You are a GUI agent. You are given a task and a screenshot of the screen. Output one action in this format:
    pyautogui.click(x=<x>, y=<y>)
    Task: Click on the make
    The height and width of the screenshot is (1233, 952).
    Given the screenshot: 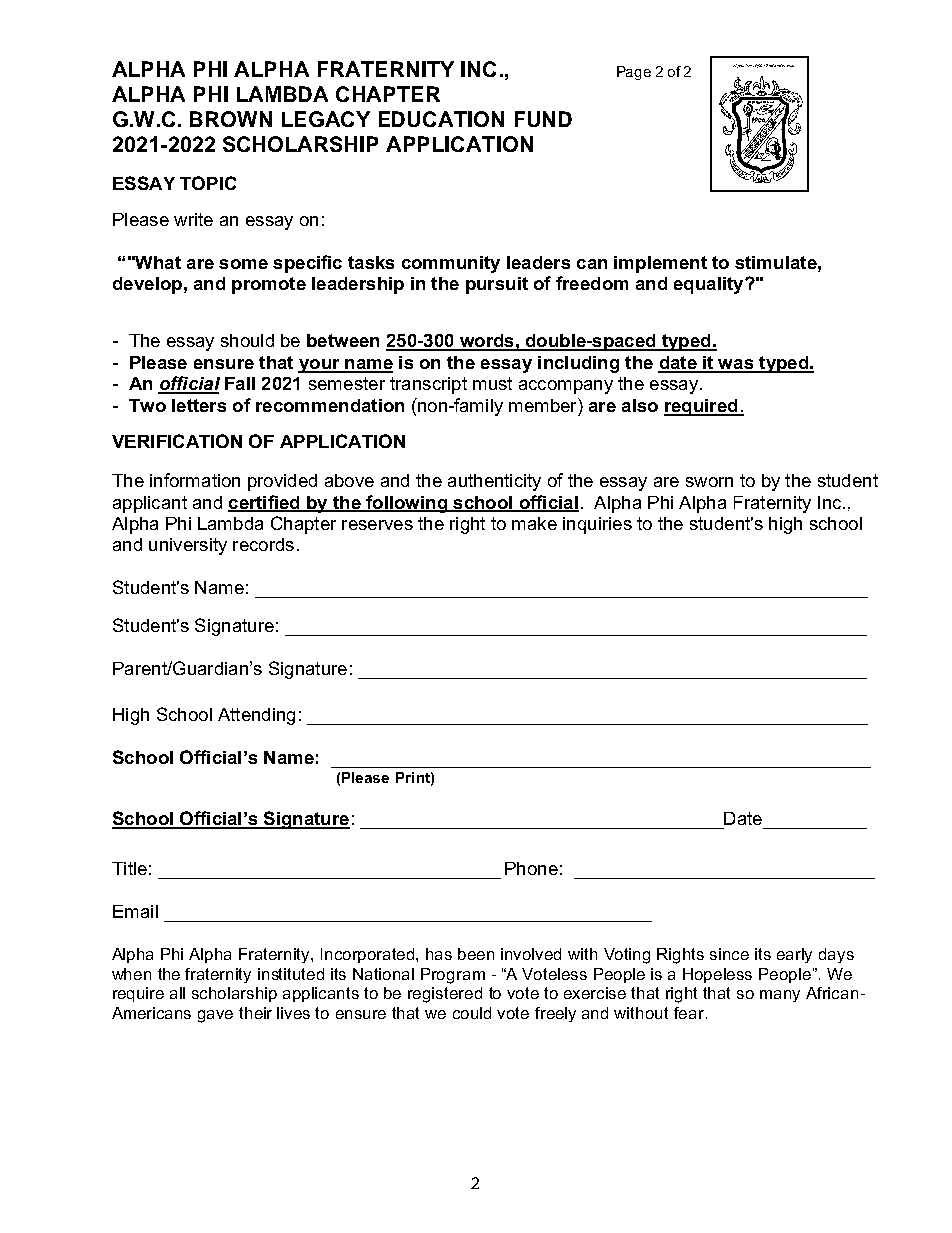 What is the action you would take?
    pyautogui.click(x=534, y=523)
